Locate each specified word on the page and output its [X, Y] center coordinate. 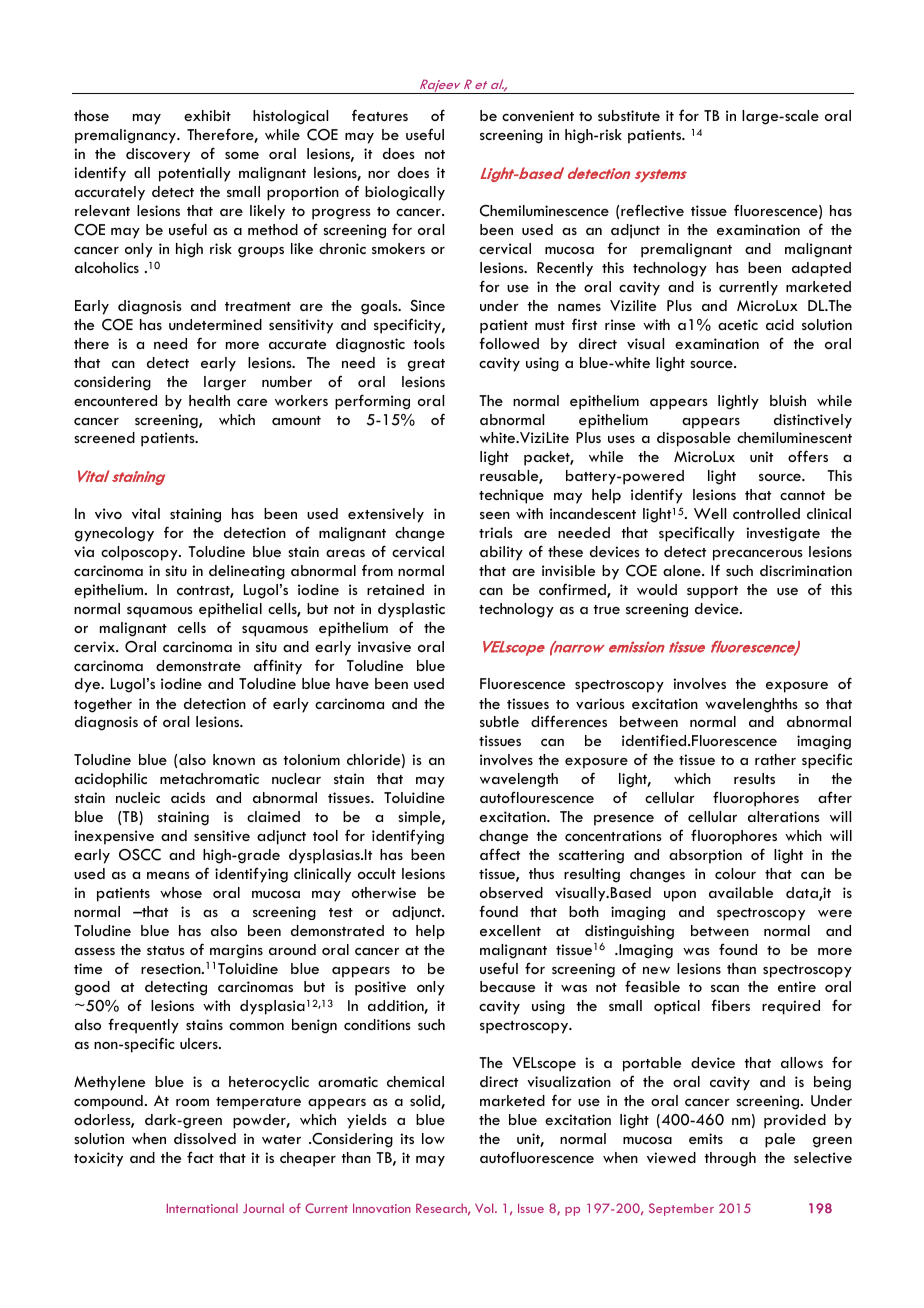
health [209, 400]
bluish [788, 400]
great [426, 365]
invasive [384, 646]
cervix [95, 646]
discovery [158, 155]
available [741, 892]
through [730, 1159]
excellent [510, 930]
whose [181, 892]
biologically [405, 193]
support [712, 592]
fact [200, 1157]
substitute [629, 115]
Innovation [382, 1208]
